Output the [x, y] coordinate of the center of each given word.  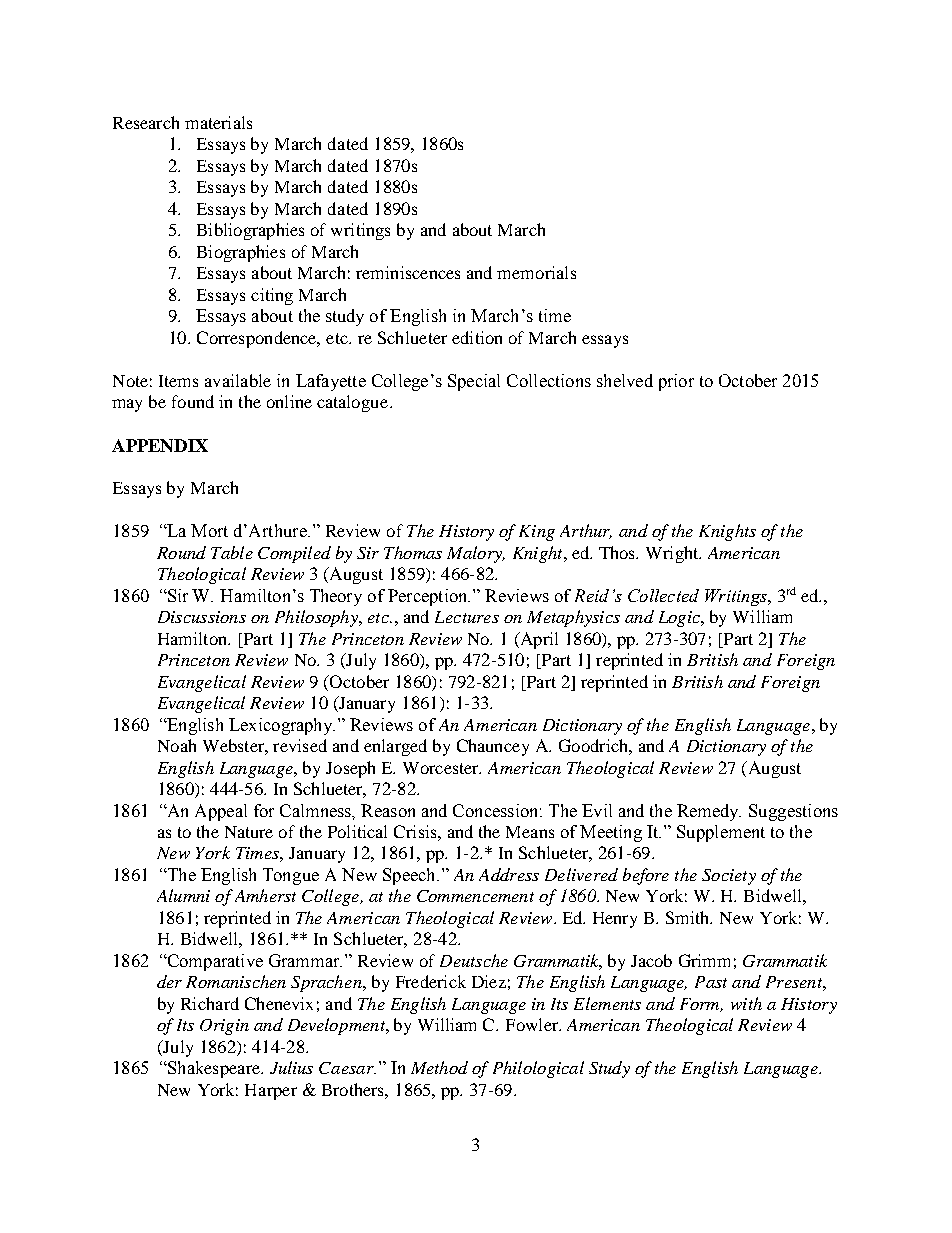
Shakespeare [214, 1069]
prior [676, 382]
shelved [625, 380]
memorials [536, 272]
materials [218, 122]
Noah [177, 745]
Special [474, 382]
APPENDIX [160, 445]
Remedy [709, 812]
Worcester [442, 768]
